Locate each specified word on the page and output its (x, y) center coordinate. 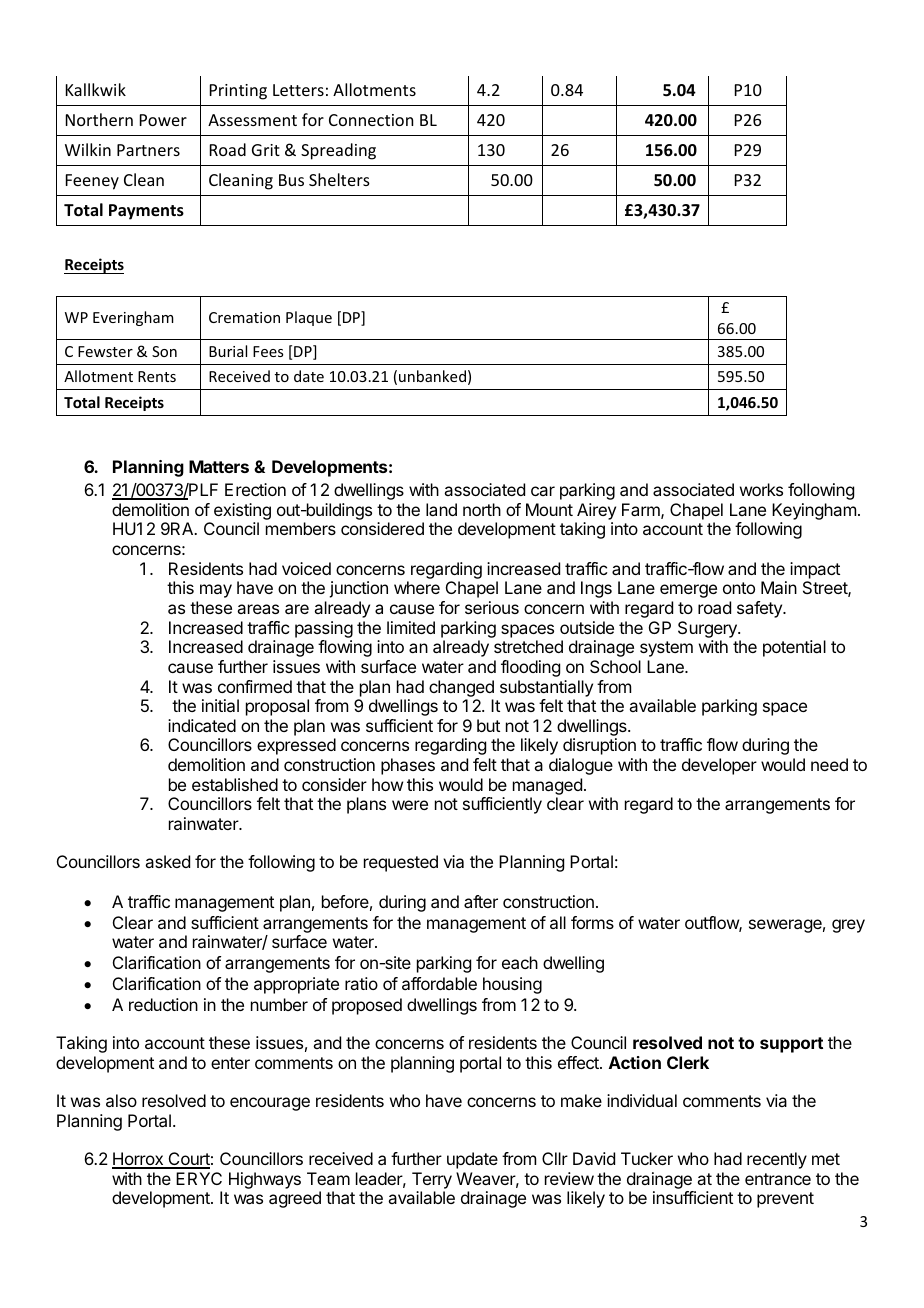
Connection (371, 120)
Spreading (338, 151)
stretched (528, 646)
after (481, 901)
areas (258, 609)
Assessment (252, 120)
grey (848, 926)
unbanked (432, 376)
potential (794, 648)
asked (167, 861)
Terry (432, 1180)
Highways (265, 1180)
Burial (228, 351)
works (761, 489)
